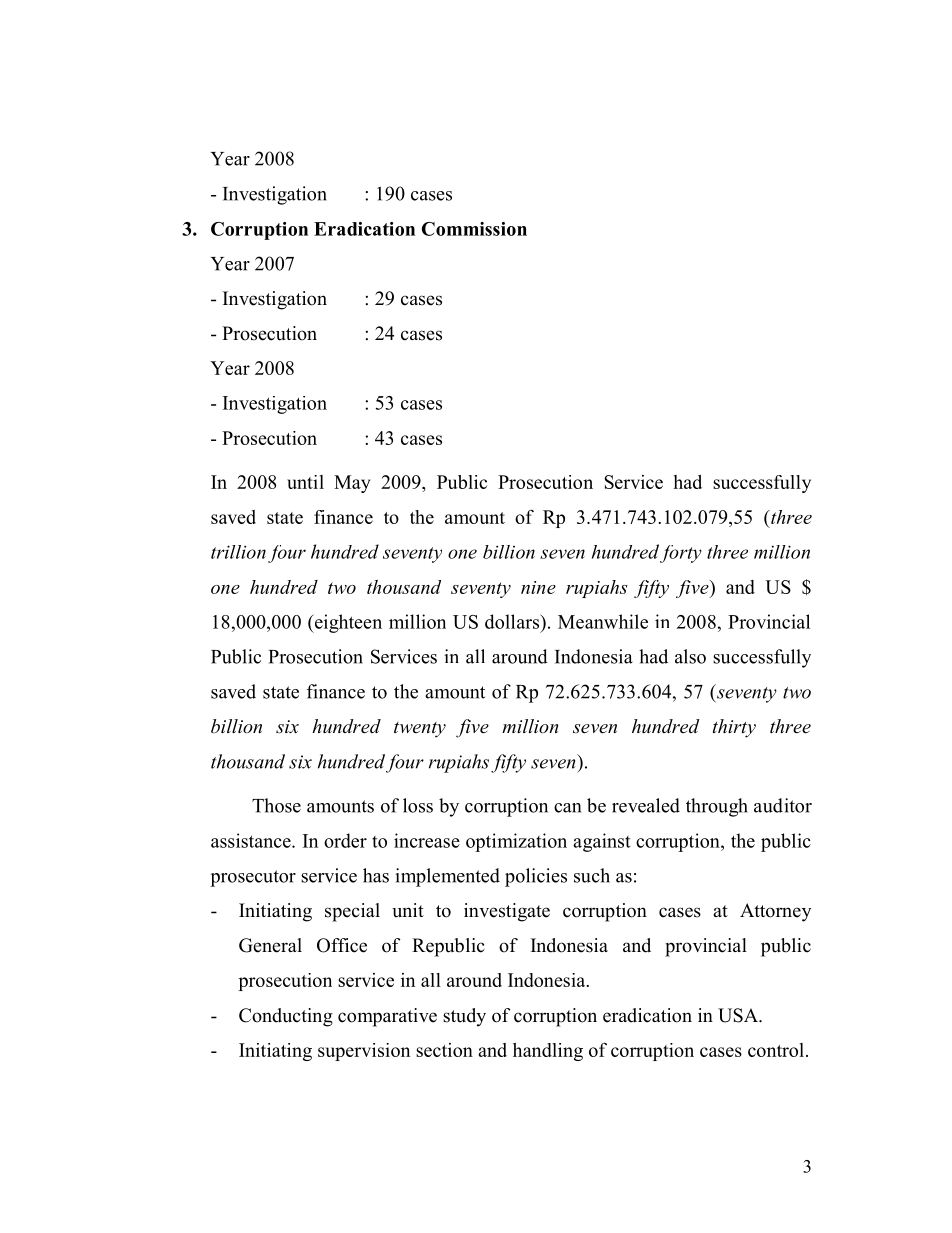 The image size is (952, 1233). I want to click on order, so click(345, 840).
